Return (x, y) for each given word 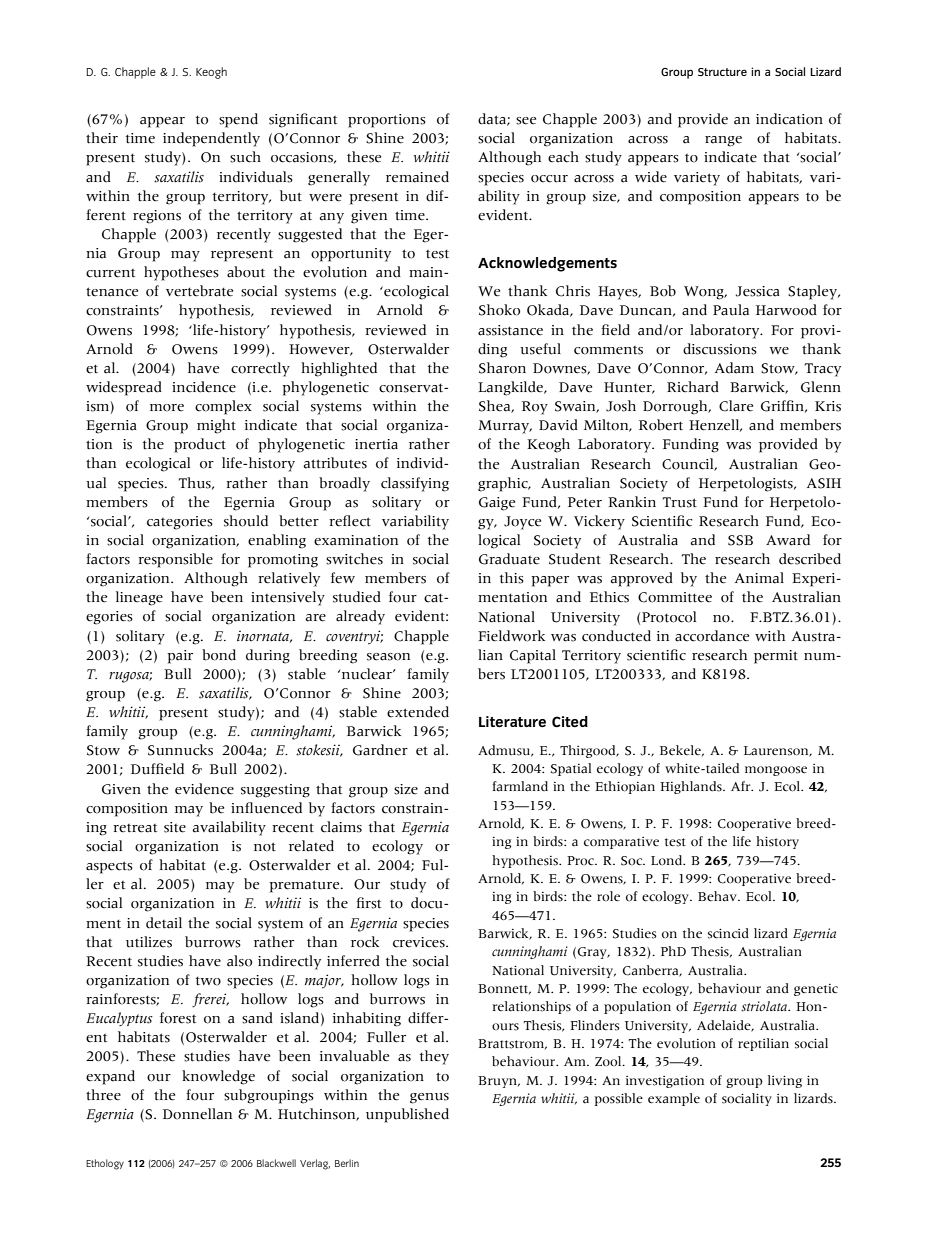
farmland (520, 786)
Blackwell (276, 1163)
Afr (742, 786)
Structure (722, 72)
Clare (736, 406)
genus (429, 1098)
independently (211, 139)
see (526, 121)
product (200, 445)
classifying (415, 484)
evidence (204, 789)
